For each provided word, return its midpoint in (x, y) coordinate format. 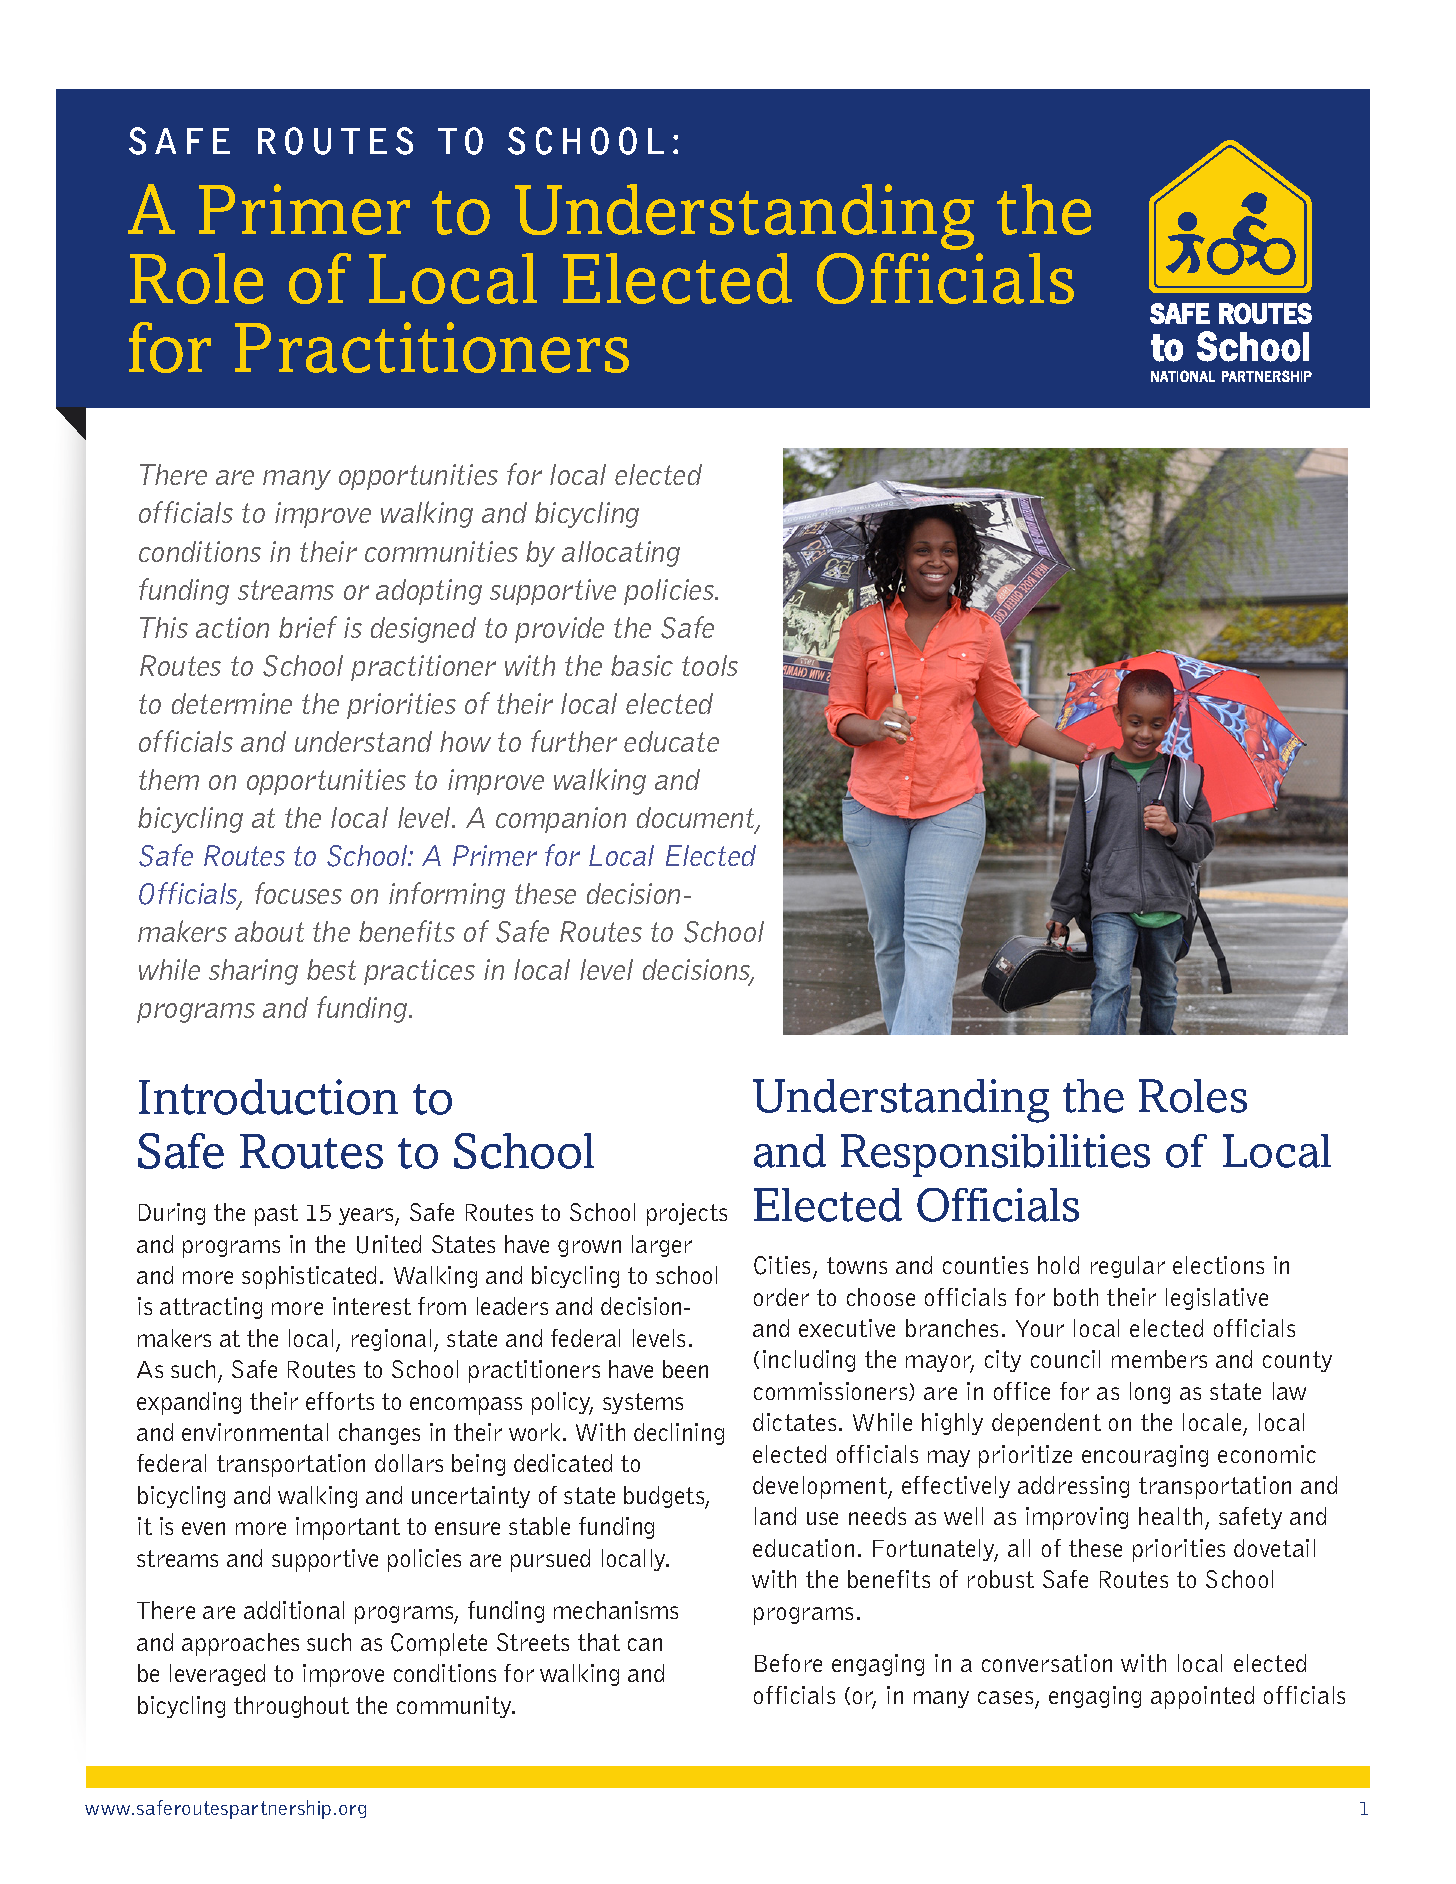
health (1170, 1516)
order (781, 1297)
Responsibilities (995, 1155)
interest (372, 1306)
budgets (665, 1497)
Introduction (268, 1097)
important (348, 1528)
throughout (291, 1707)
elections (1218, 1265)
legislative (1217, 1299)
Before (788, 1663)
